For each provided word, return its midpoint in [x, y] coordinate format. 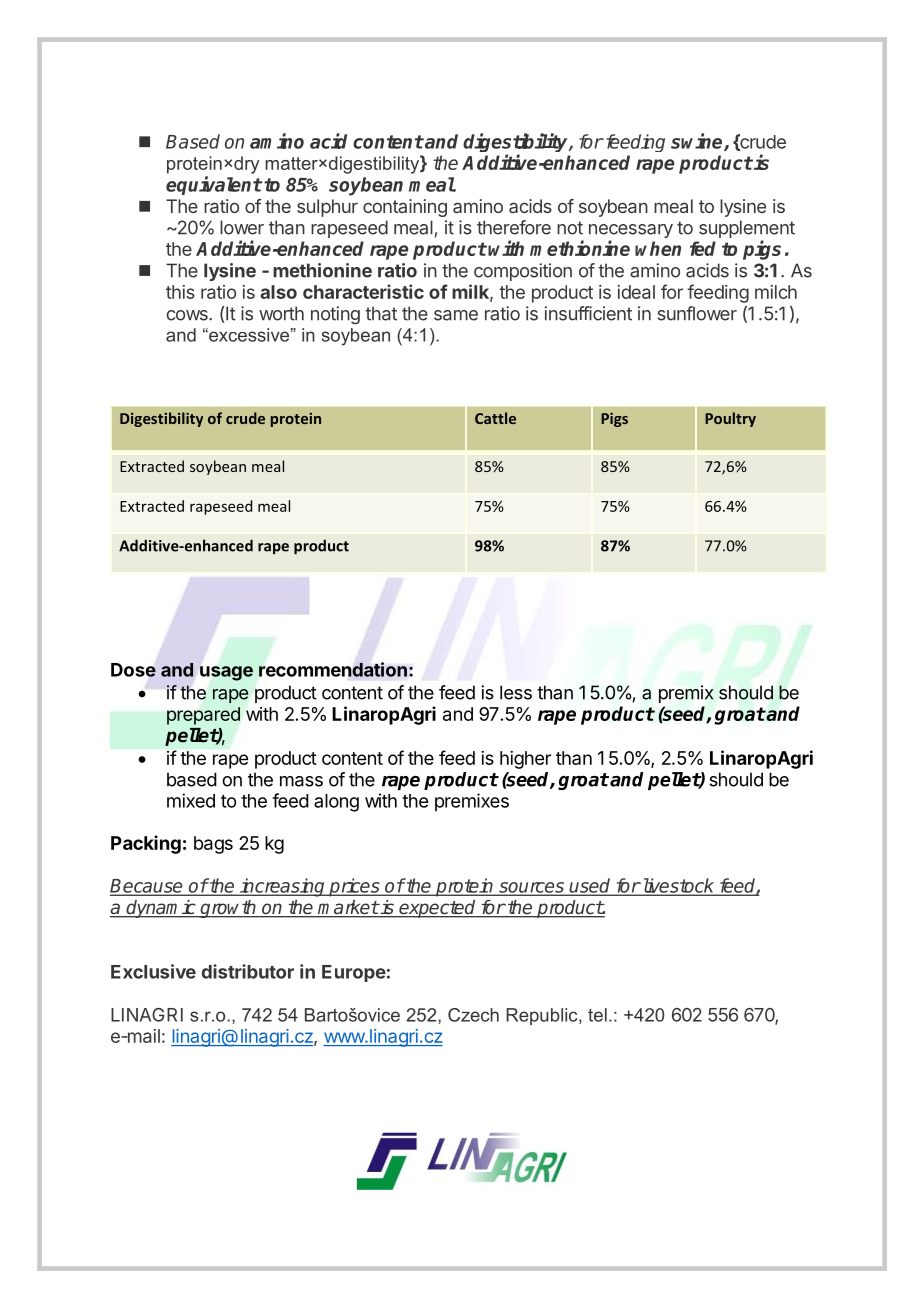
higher [525, 760]
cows [188, 315]
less [516, 692]
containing [405, 208]
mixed [191, 800]
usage [226, 673]
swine [698, 142]
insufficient [588, 313]
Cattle [495, 418]
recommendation [333, 669]
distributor [248, 971]
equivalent [214, 185]
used [590, 886]
